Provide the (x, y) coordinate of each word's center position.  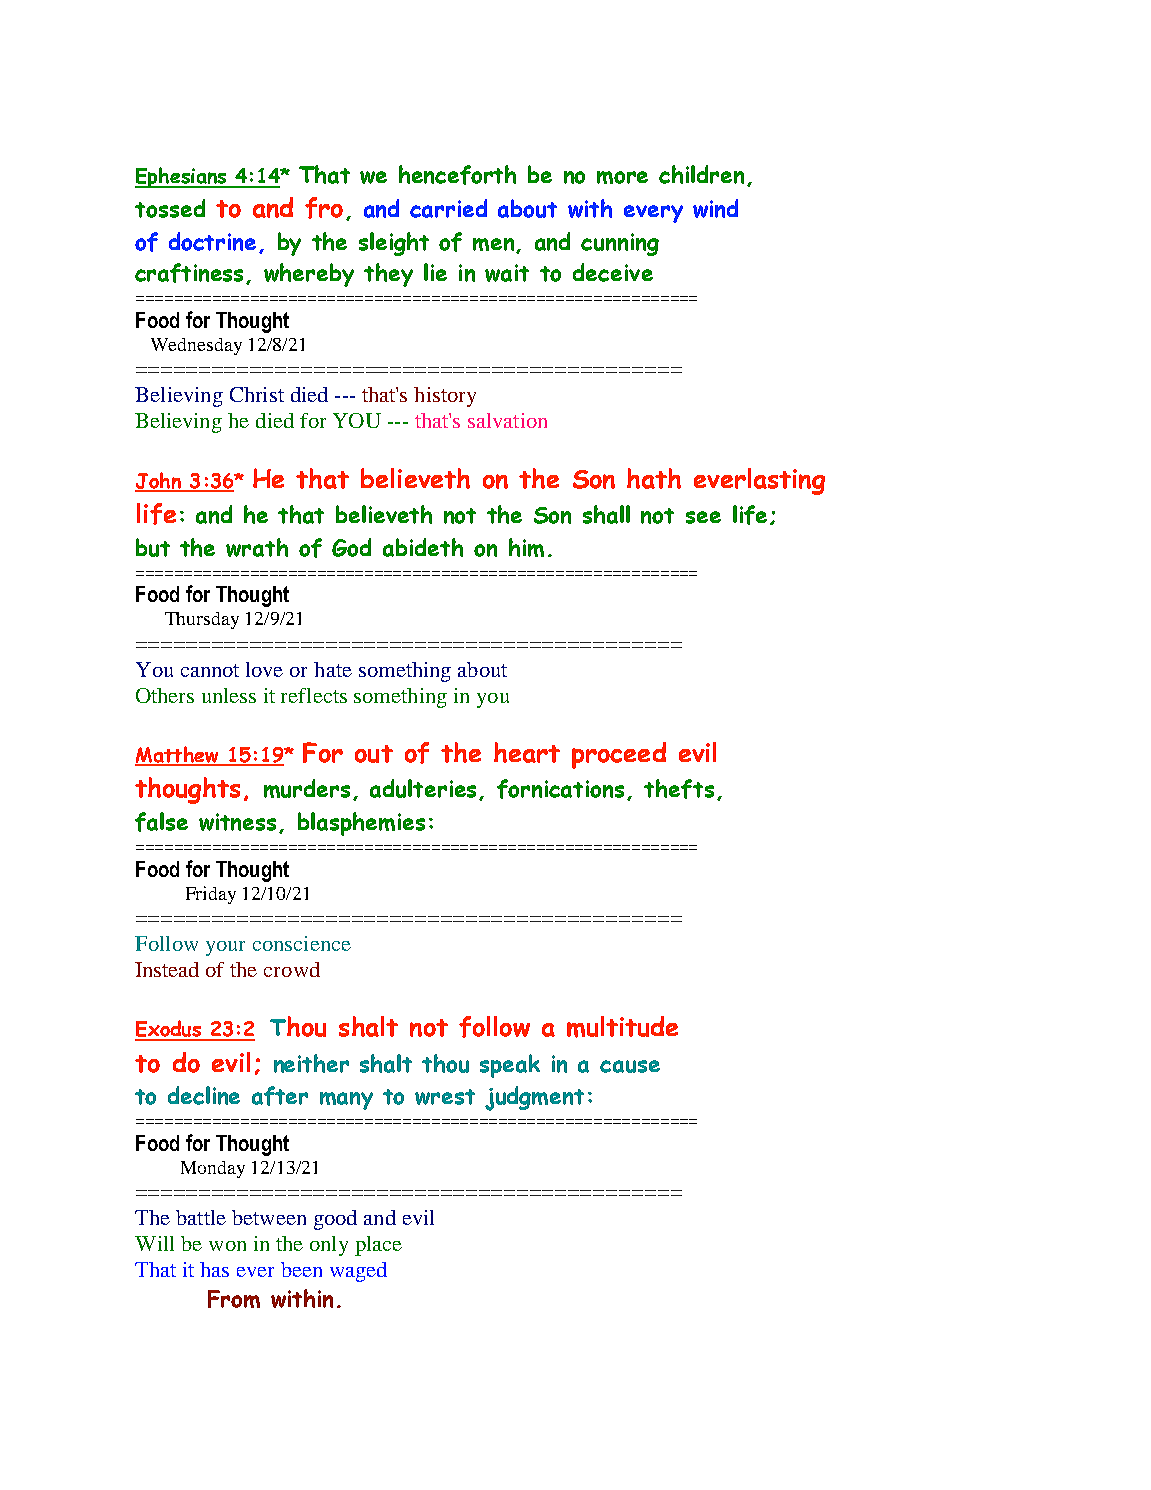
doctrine (212, 241)
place (378, 1246)
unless (229, 695)
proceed (619, 755)
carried (448, 208)
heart (527, 752)
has (214, 1269)
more (622, 177)
